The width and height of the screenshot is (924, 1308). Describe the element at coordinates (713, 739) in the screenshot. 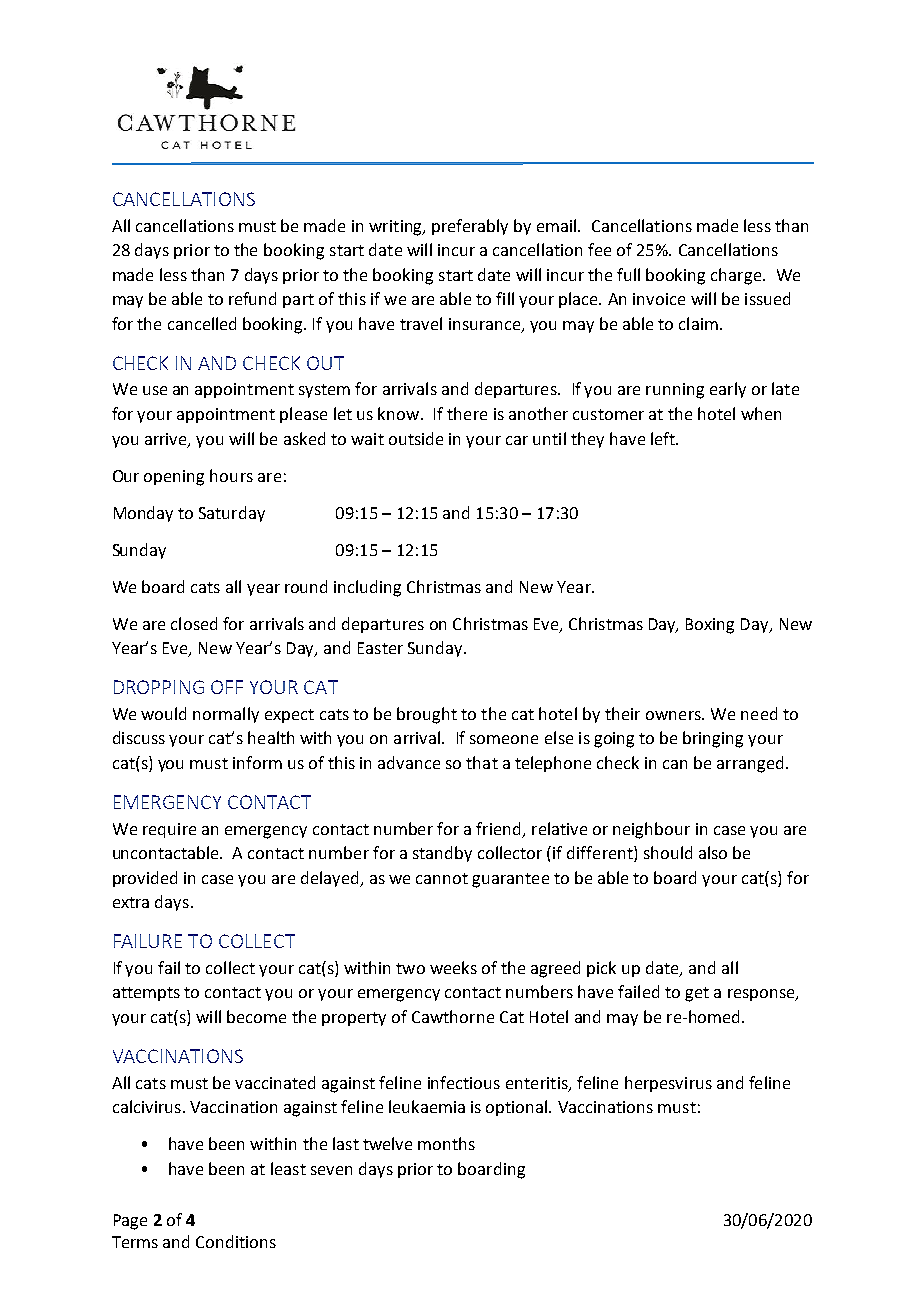

I see `bringing` at that location.
